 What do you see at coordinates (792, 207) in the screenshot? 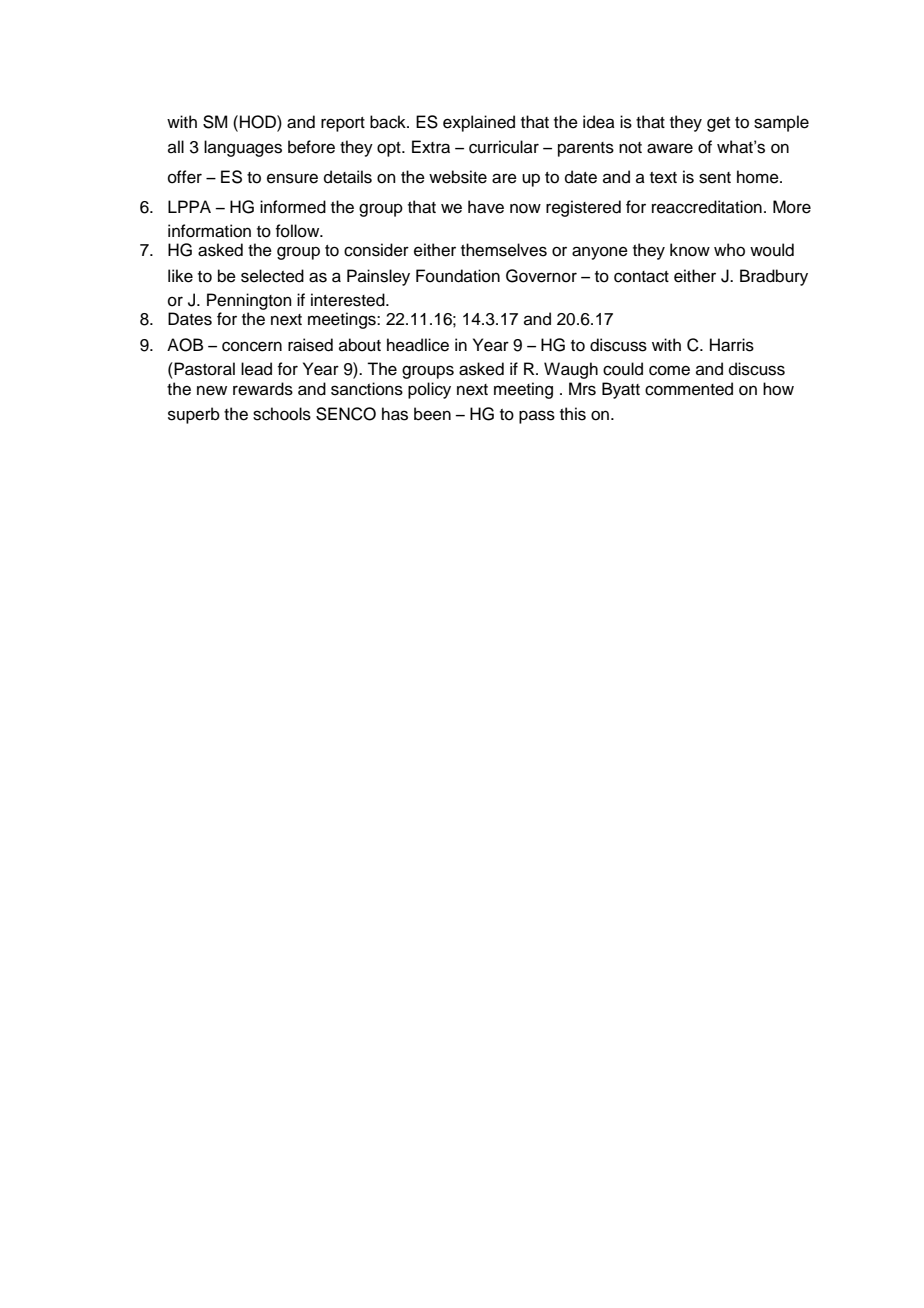
I see `More` at bounding box center [792, 207].
